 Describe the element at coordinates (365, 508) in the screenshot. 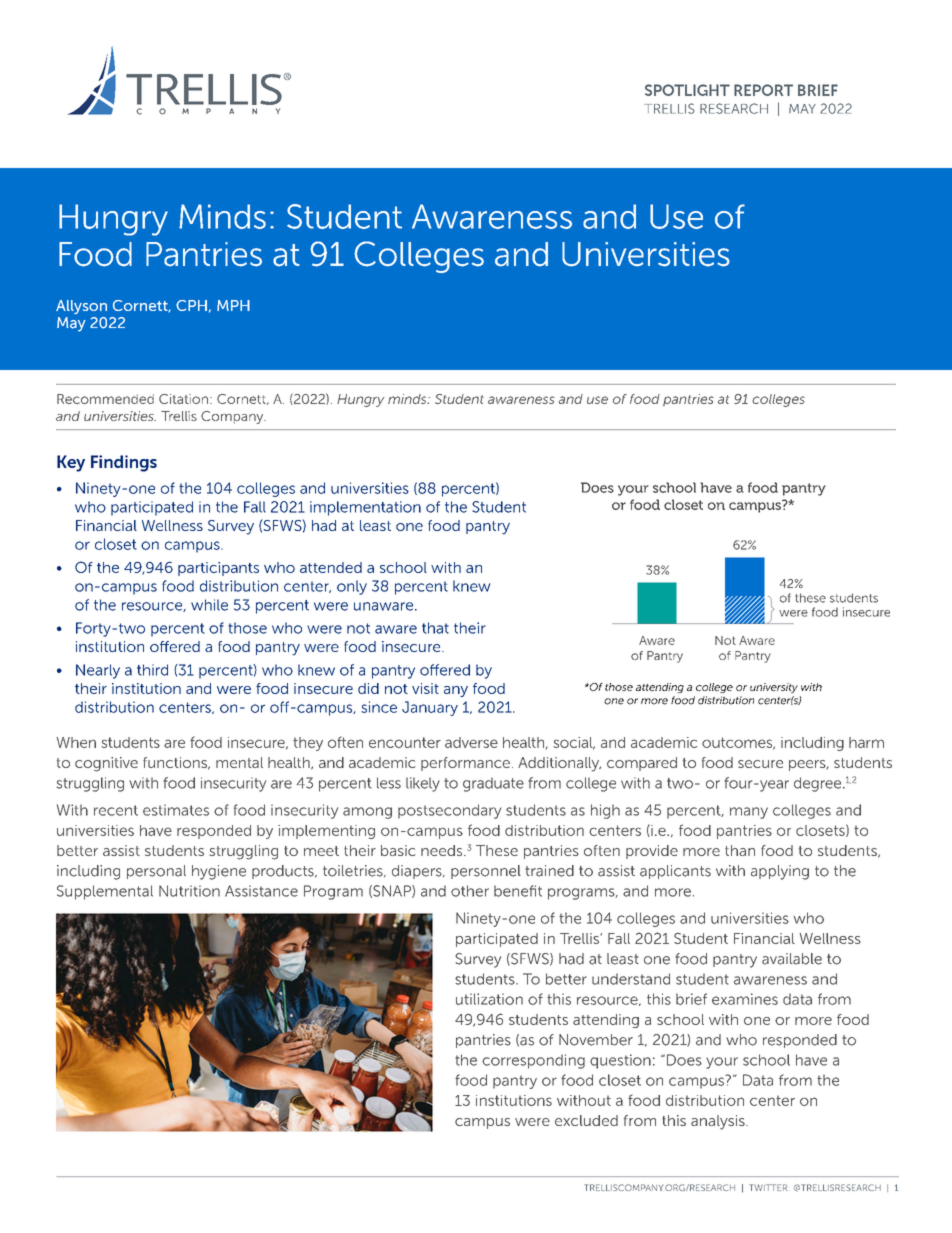

I see `implementation` at that location.
